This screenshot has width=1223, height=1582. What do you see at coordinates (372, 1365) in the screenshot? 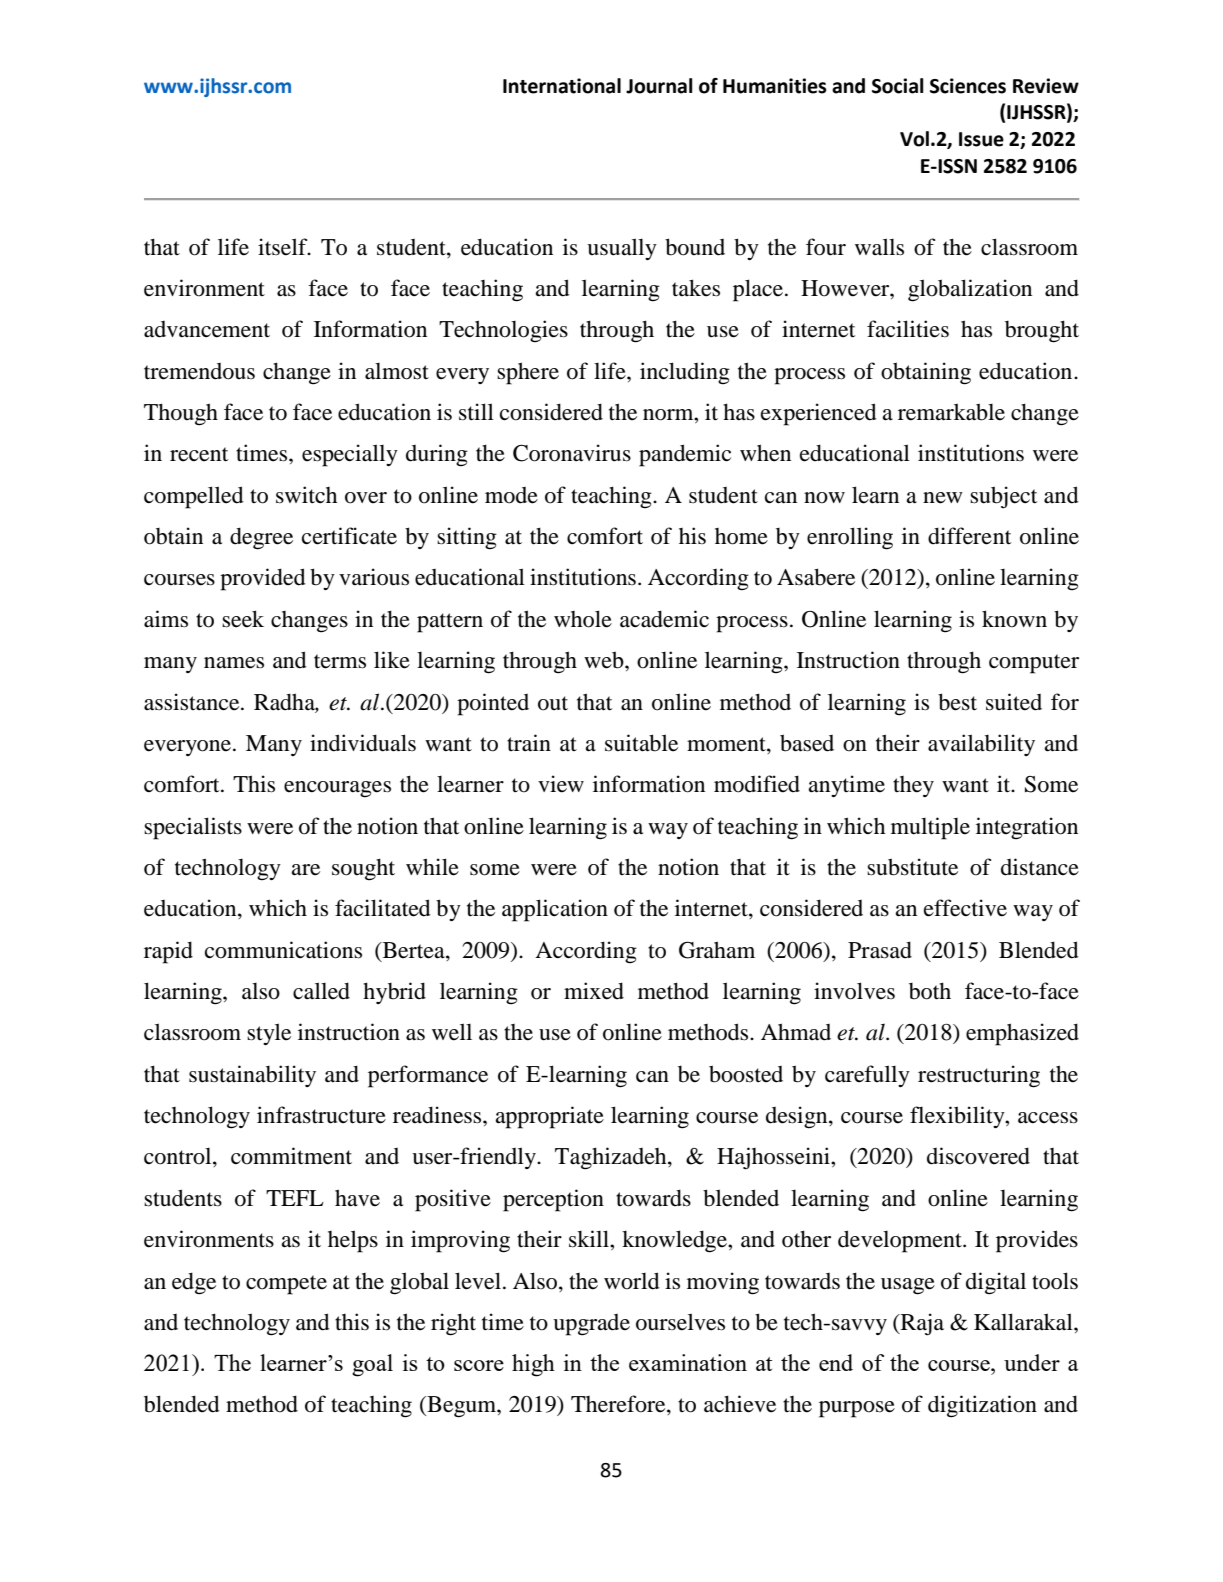
I see `goal` at bounding box center [372, 1365].
